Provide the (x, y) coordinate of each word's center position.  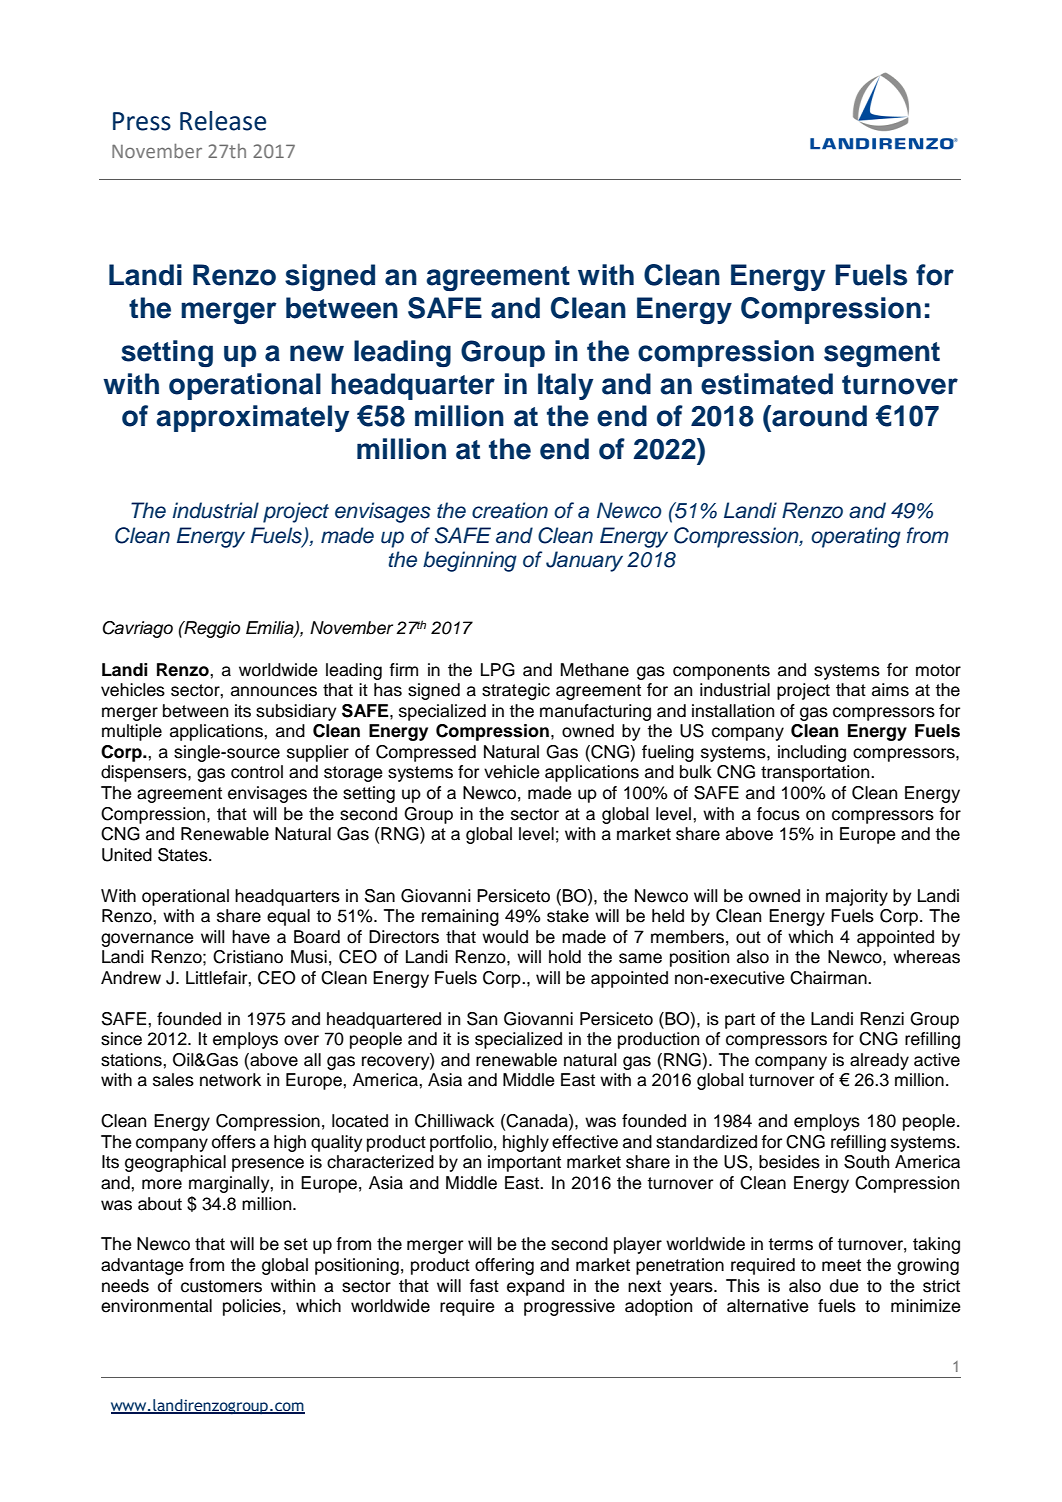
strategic (516, 691)
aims (890, 690)
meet (841, 1265)
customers (221, 1286)
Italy (565, 386)
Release (223, 121)
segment (882, 354)
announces (274, 691)
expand (535, 1287)
